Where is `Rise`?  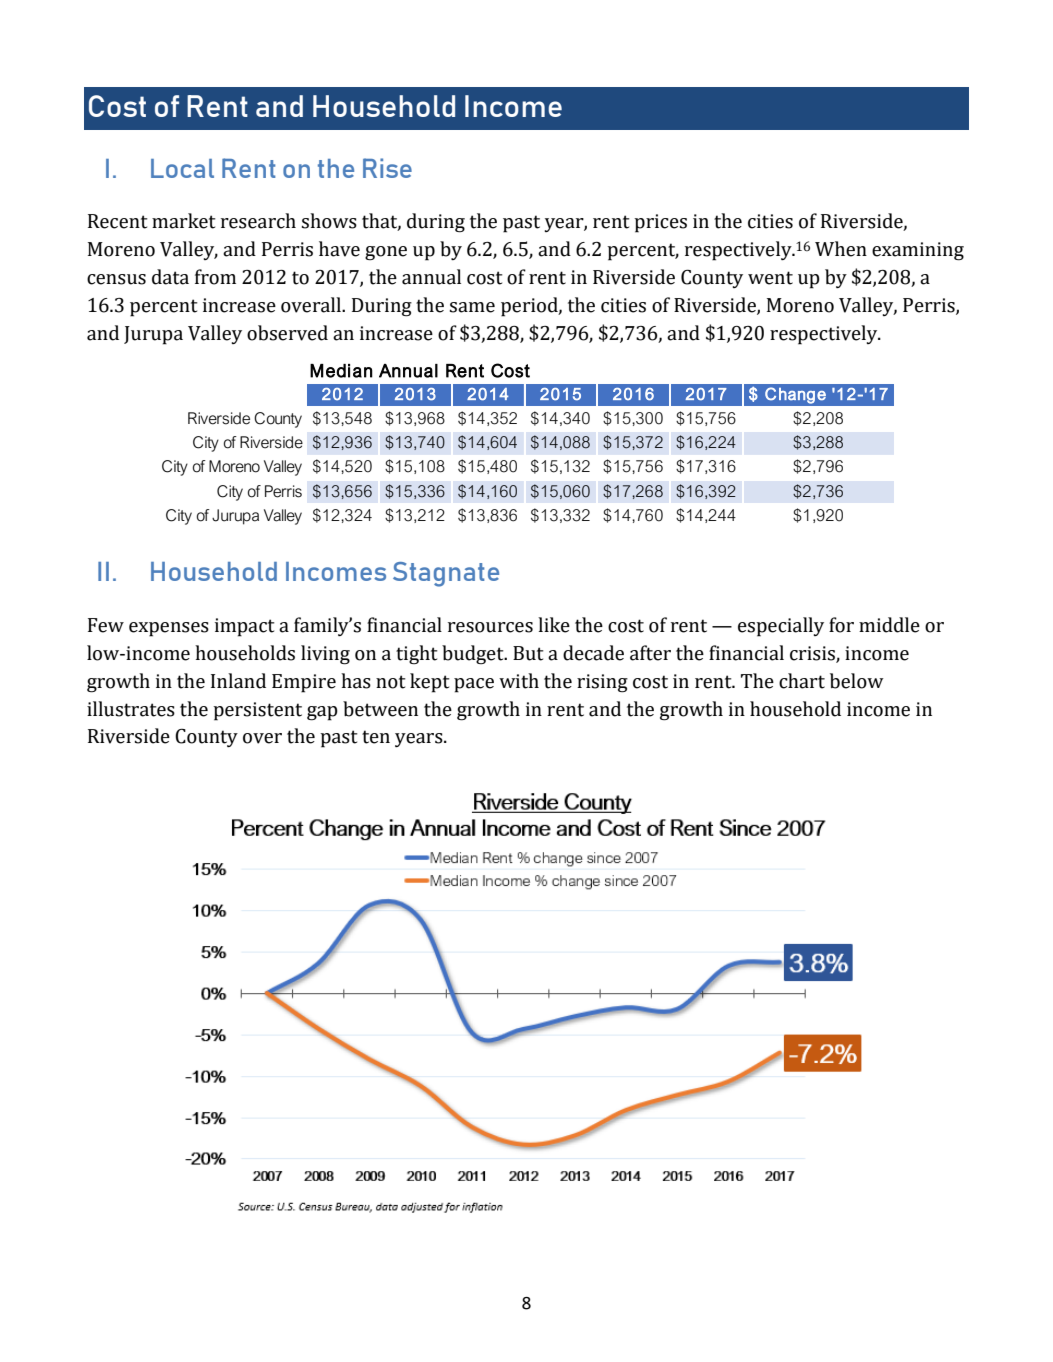 Rise is located at coordinates (387, 168).
